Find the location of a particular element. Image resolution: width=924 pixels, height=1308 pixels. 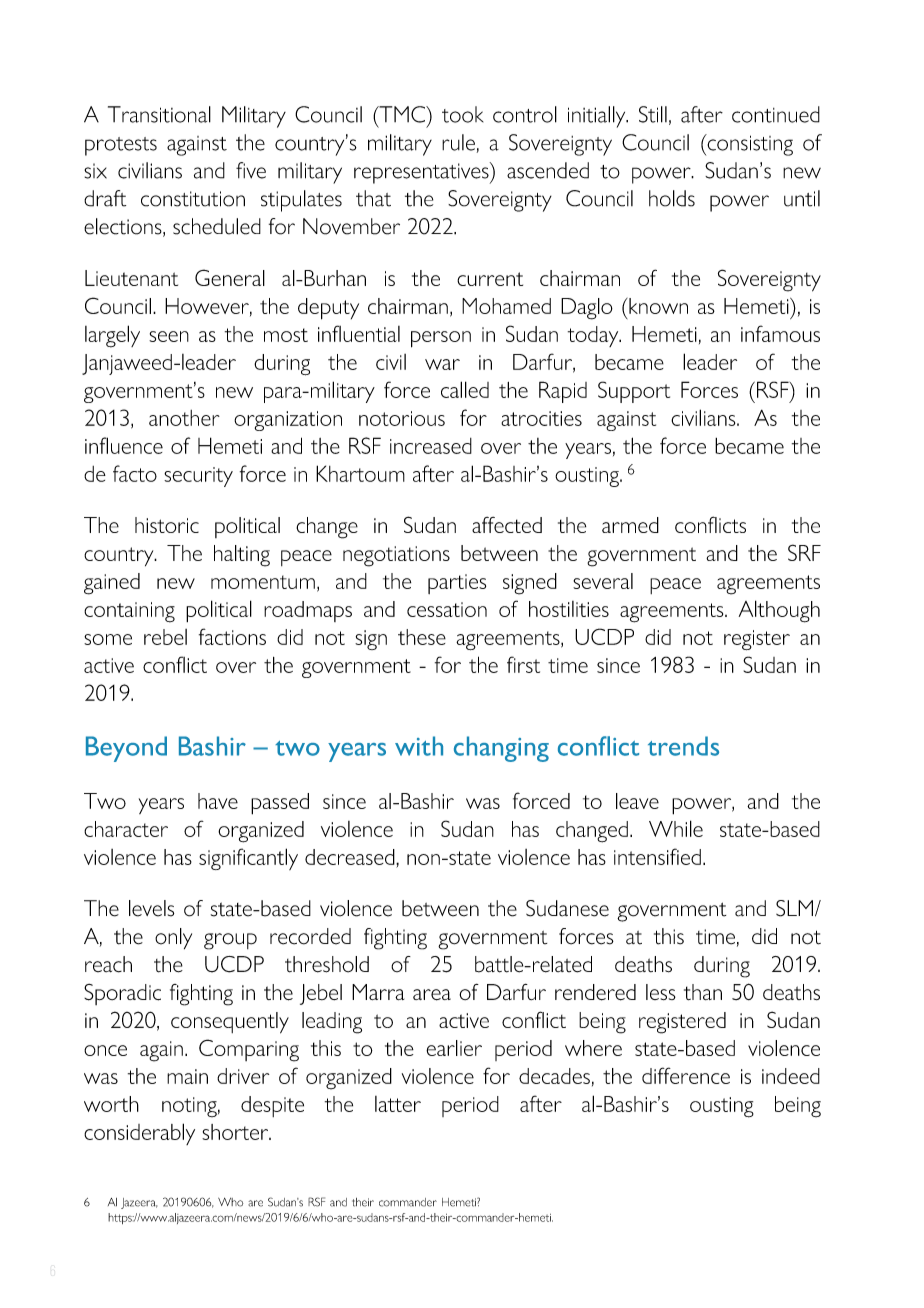

consisting is located at coordinates (749, 145).
